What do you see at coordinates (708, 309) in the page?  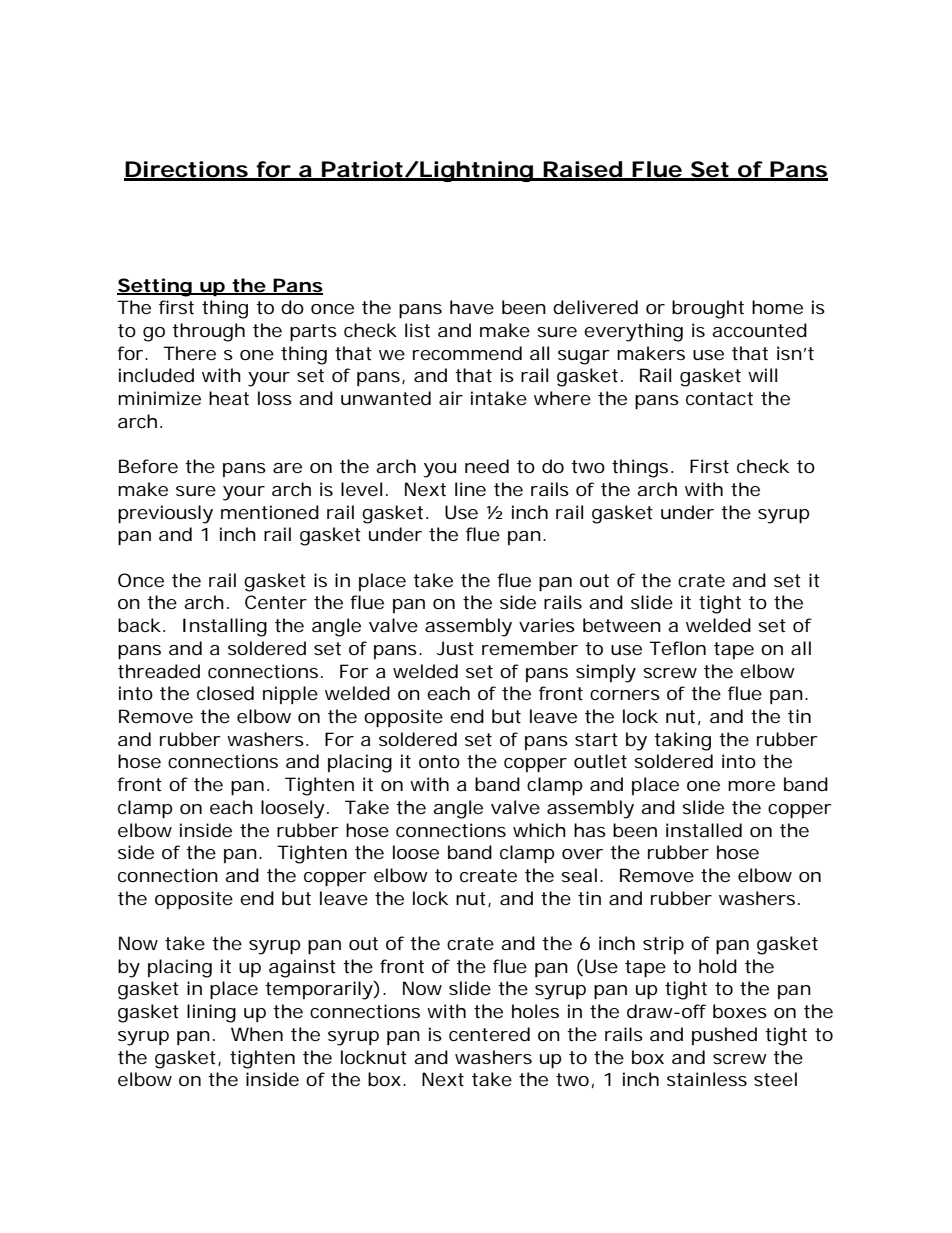 I see `brought` at bounding box center [708, 309].
